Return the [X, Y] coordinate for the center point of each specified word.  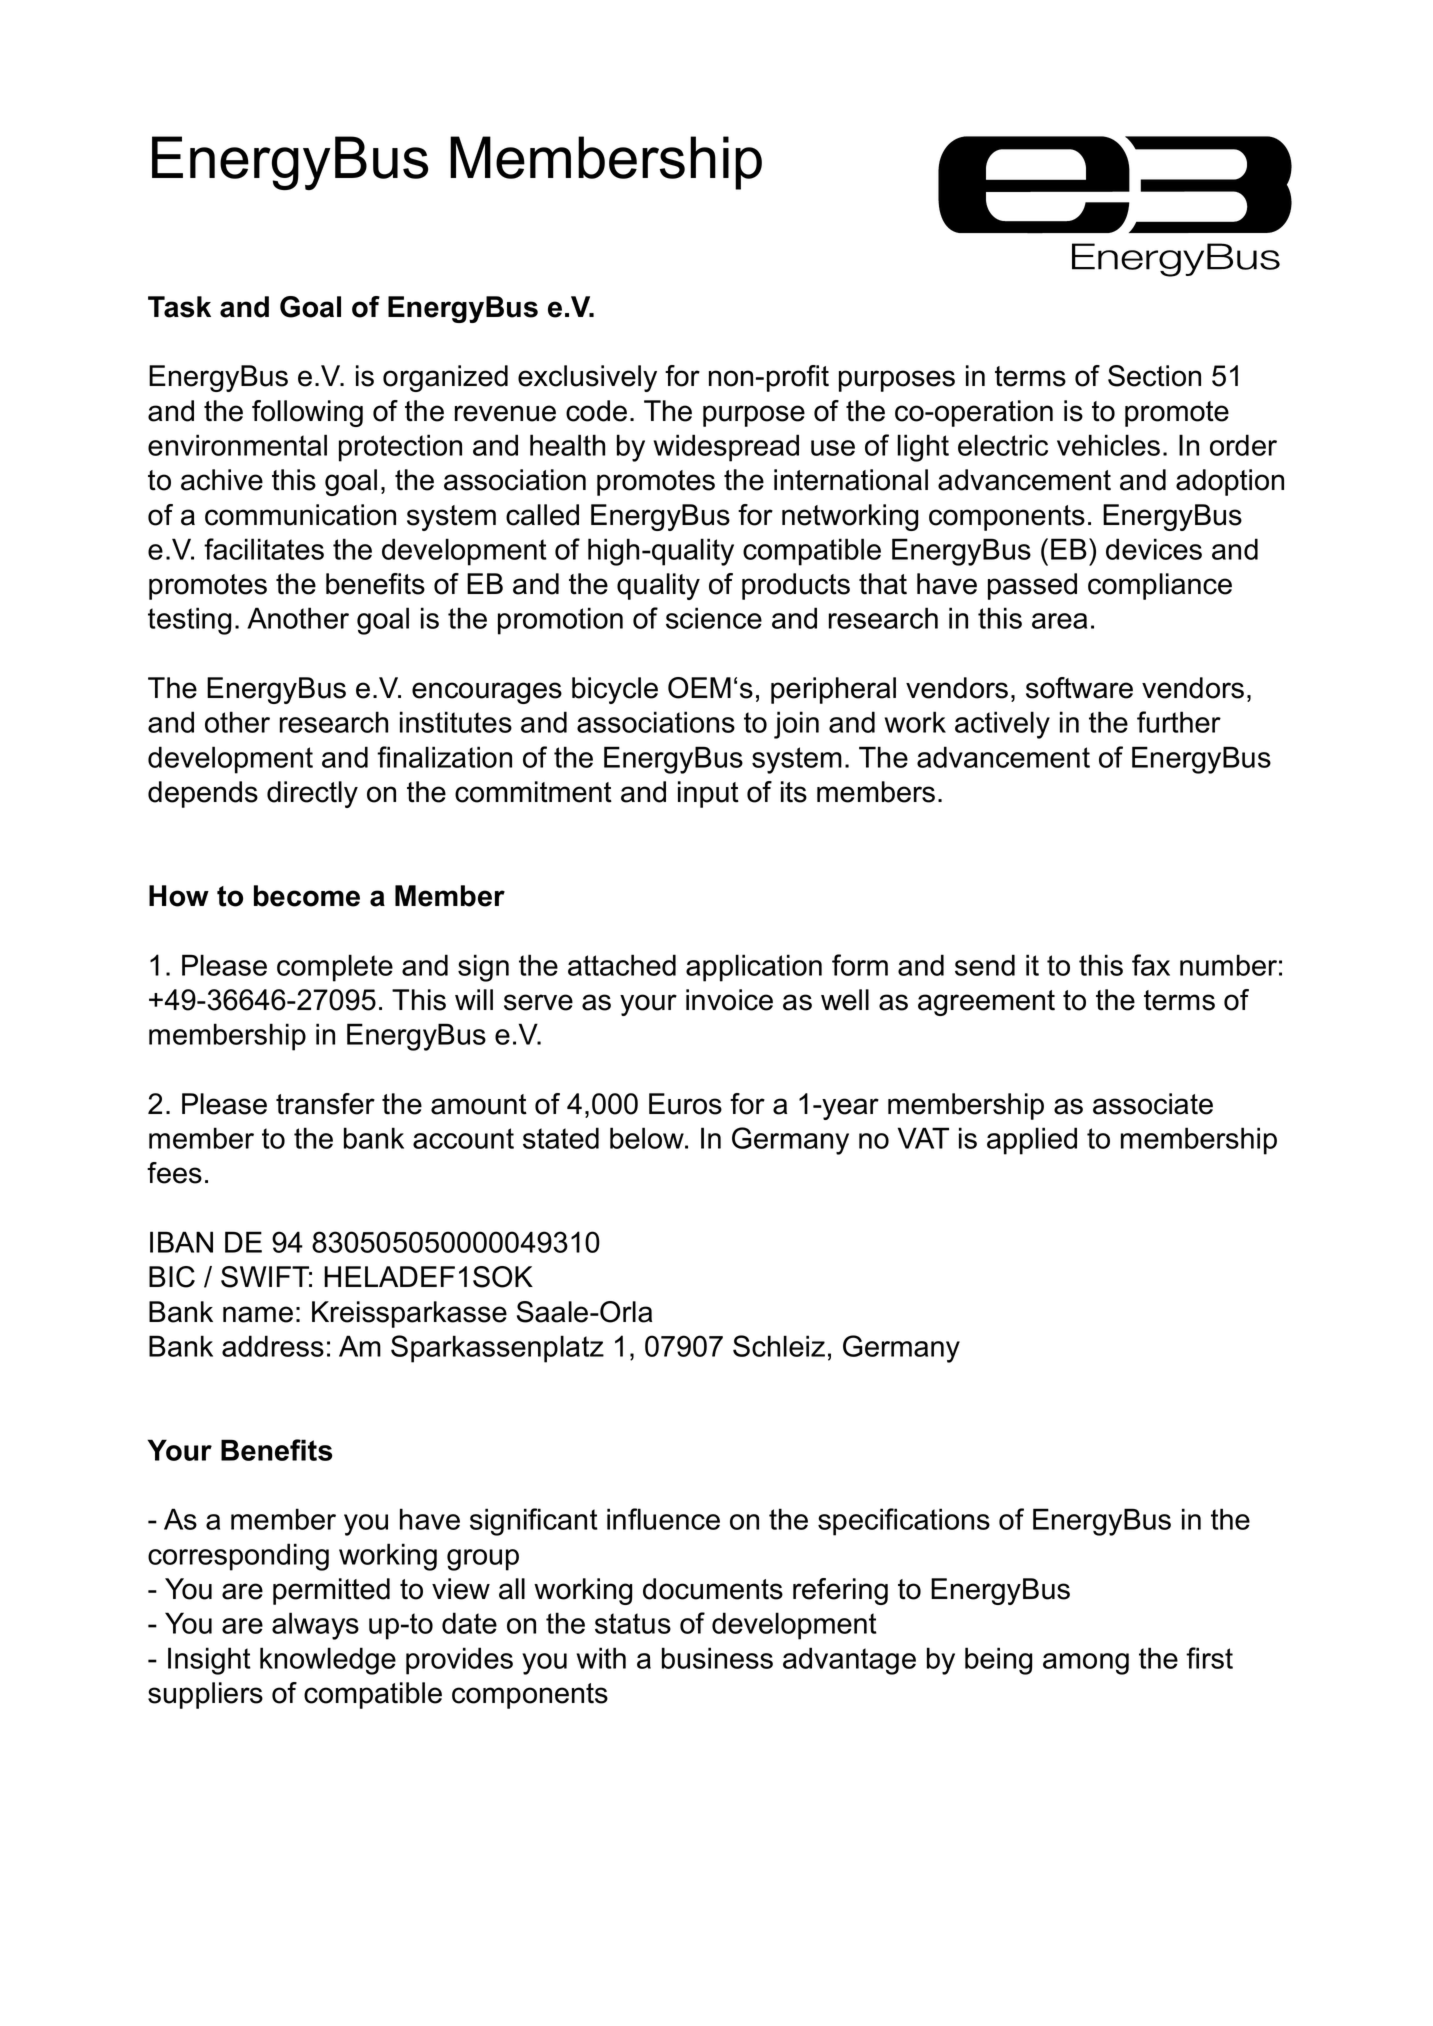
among [1086, 1664]
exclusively [587, 378]
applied [1032, 1141]
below [648, 1138]
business [717, 1658]
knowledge [328, 1661]
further [1179, 722]
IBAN [181, 1242]
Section [1154, 376]
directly [312, 794]
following [307, 413]
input [708, 794]
